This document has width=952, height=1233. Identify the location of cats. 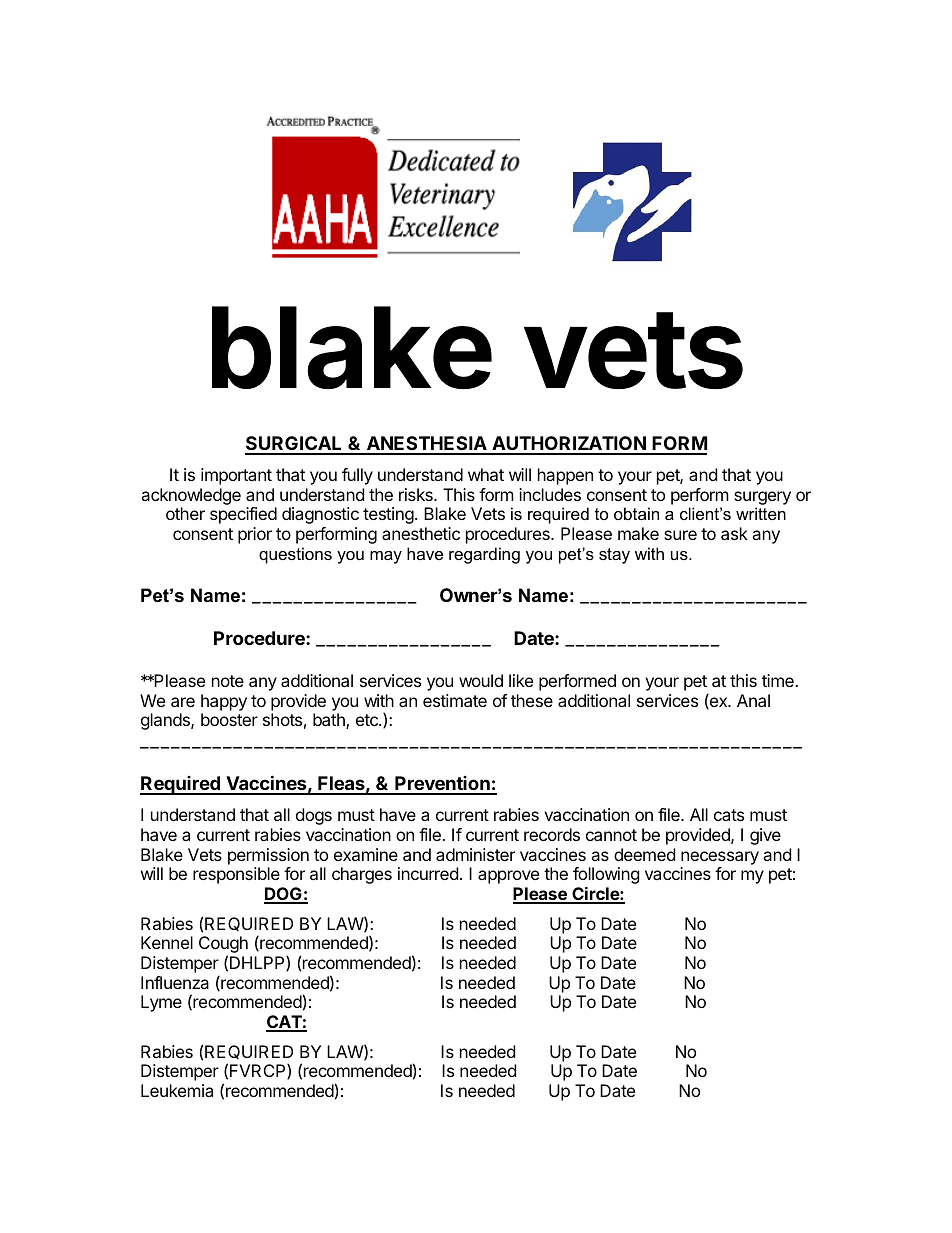
(729, 815).
